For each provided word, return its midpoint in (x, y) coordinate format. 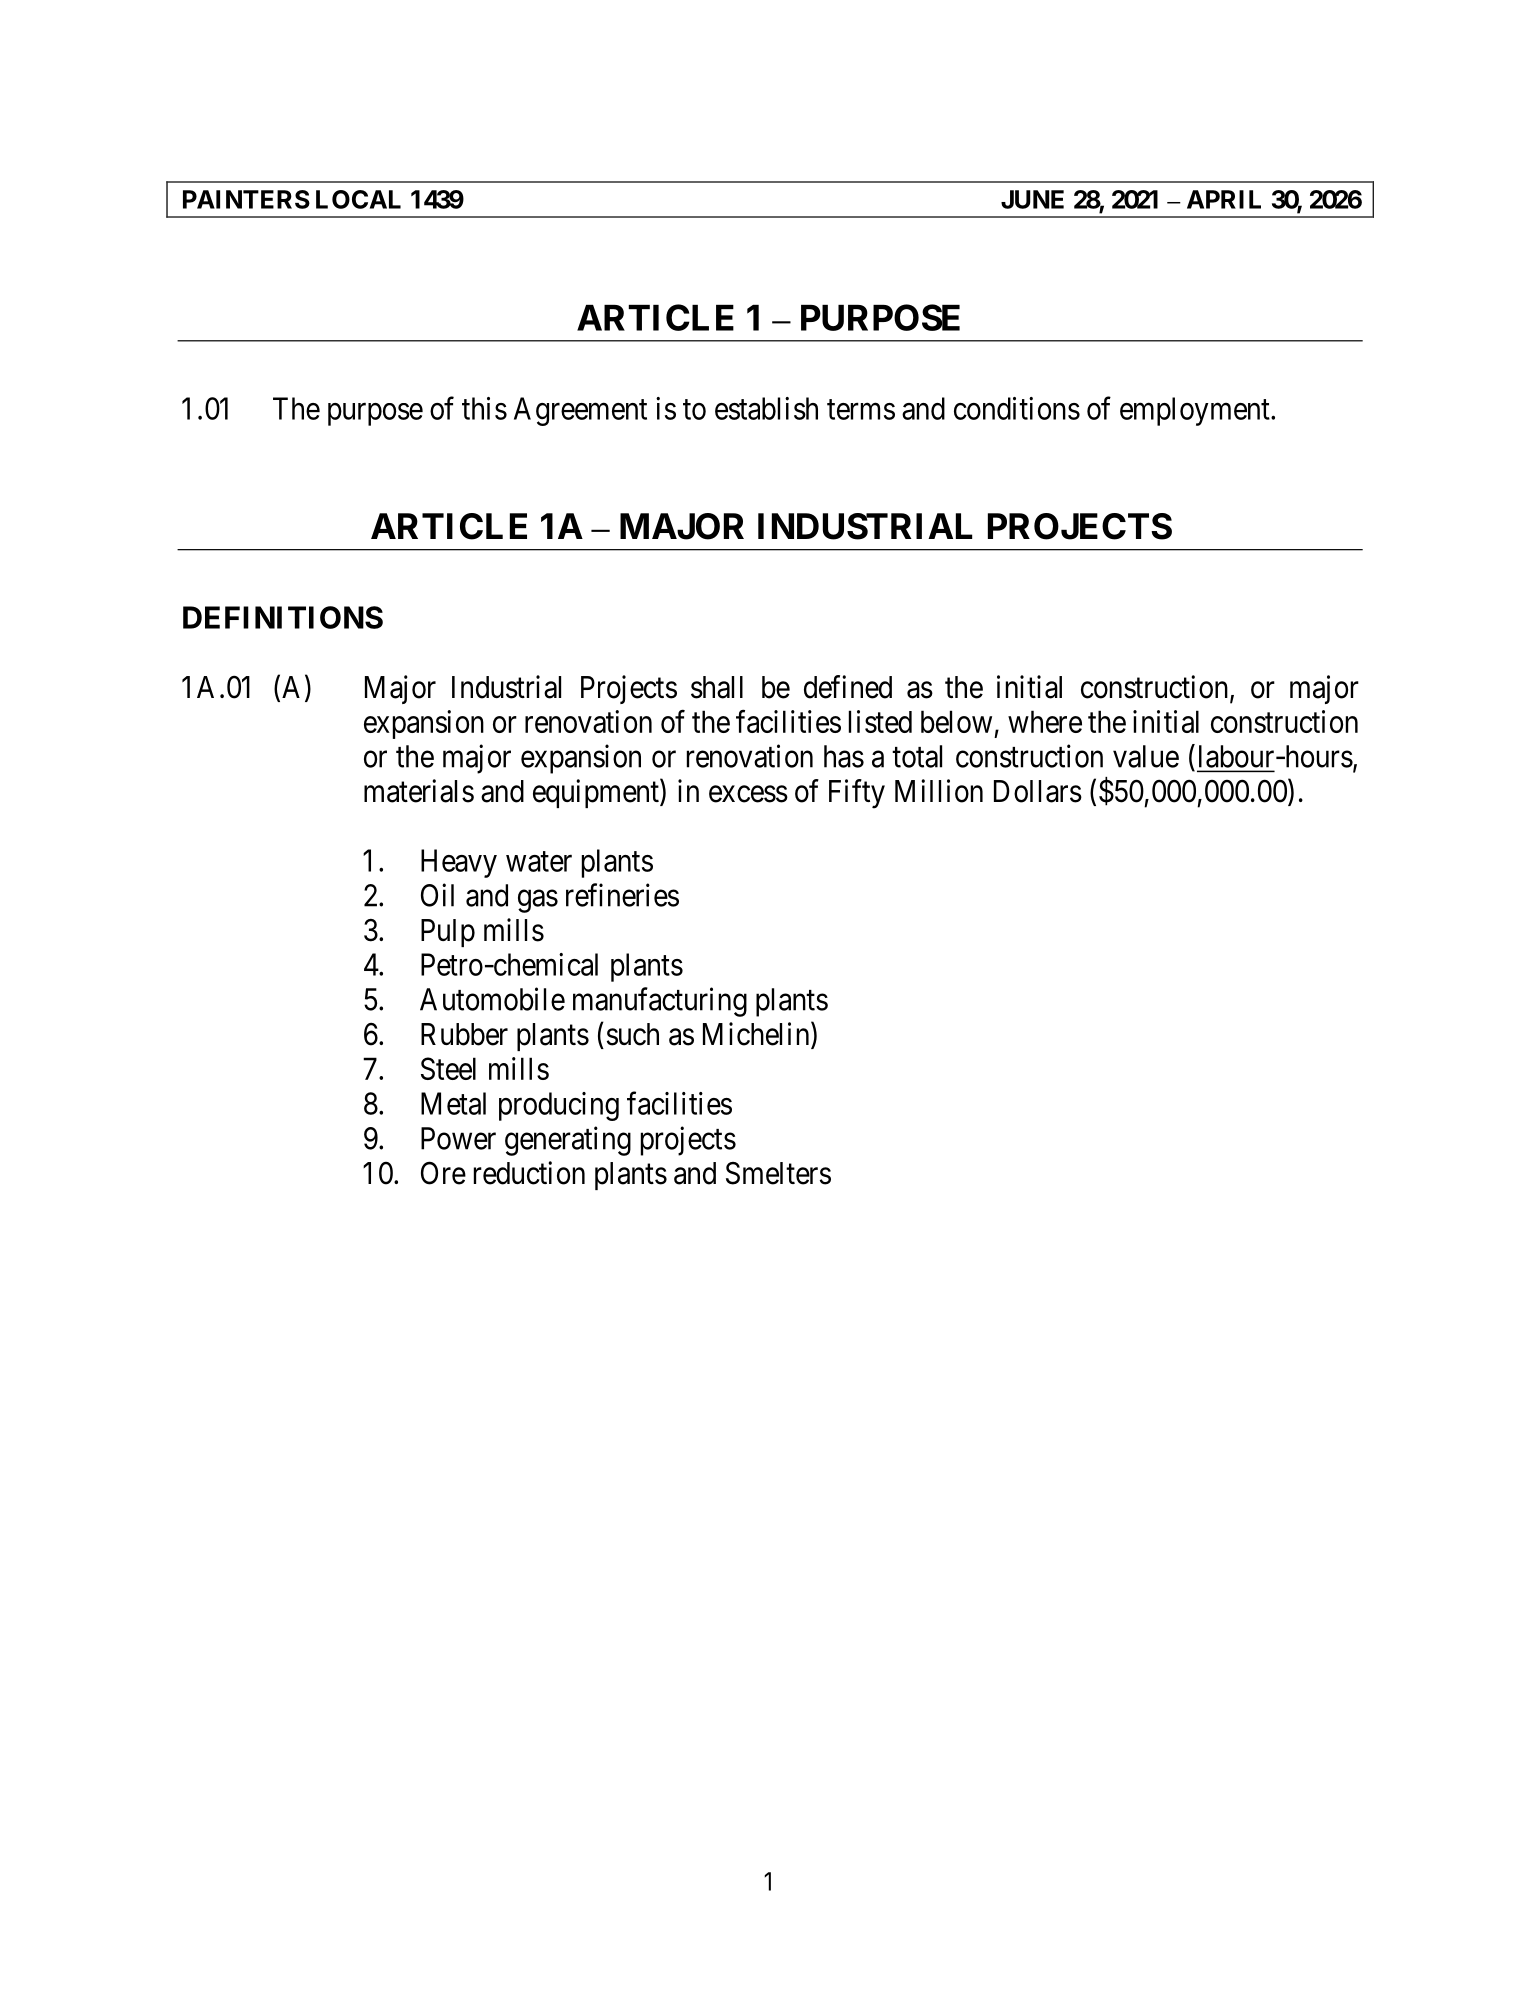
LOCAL (358, 199)
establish (766, 408)
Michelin (757, 1035)
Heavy (459, 863)
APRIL (1224, 199)
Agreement (580, 411)
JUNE (1032, 199)
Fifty (857, 794)
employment (1196, 411)
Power (458, 1138)
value (1146, 756)
